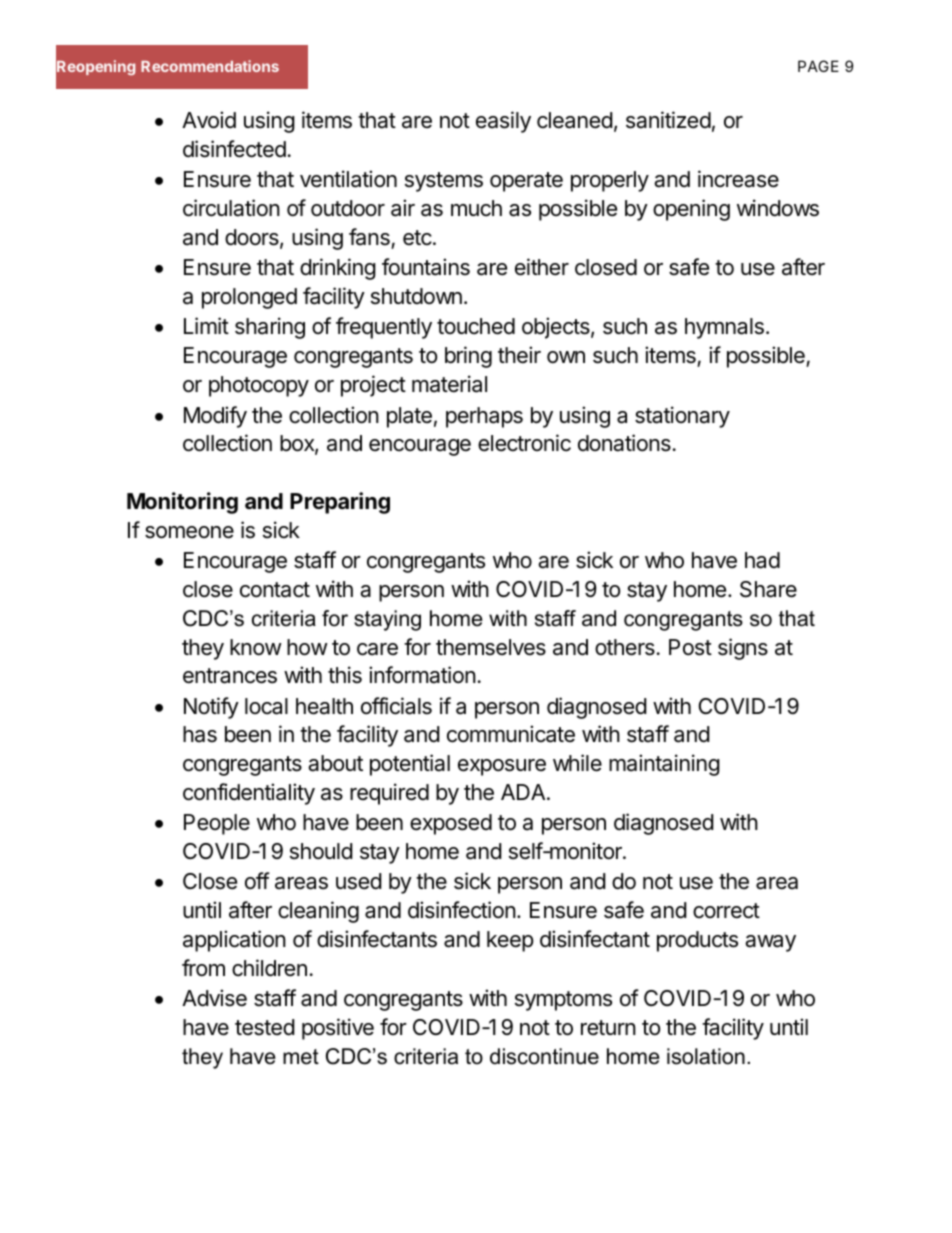  I want to click on sharing, so click(270, 328).
